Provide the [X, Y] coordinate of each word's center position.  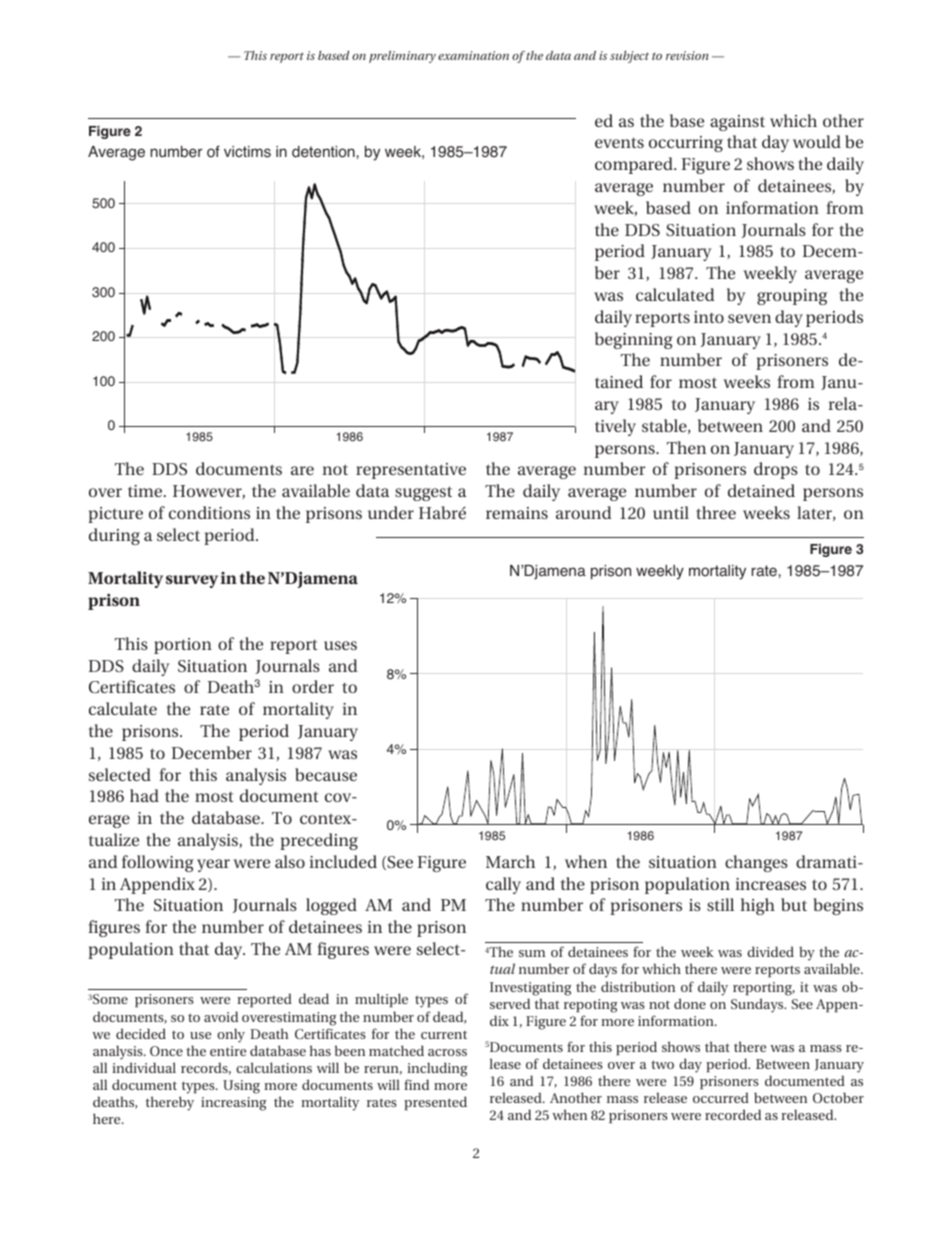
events [619, 142]
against [737, 123]
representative [411, 471]
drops [776, 470]
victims [247, 152]
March [510, 861]
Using [241, 1087]
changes [756, 863]
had [144, 795]
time [146, 491]
